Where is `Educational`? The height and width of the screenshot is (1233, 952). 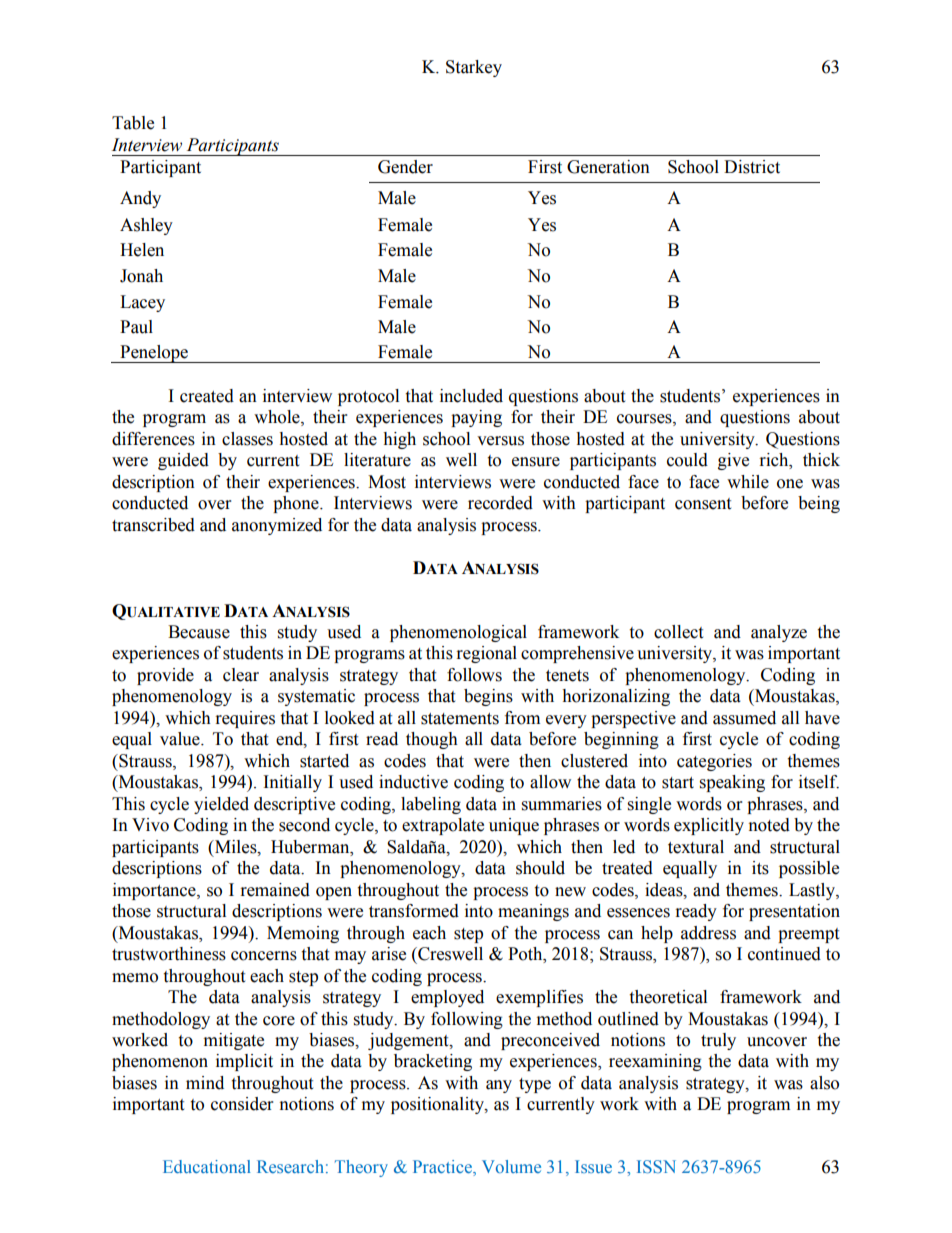
Educational is located at coordinates (207, 1166).
